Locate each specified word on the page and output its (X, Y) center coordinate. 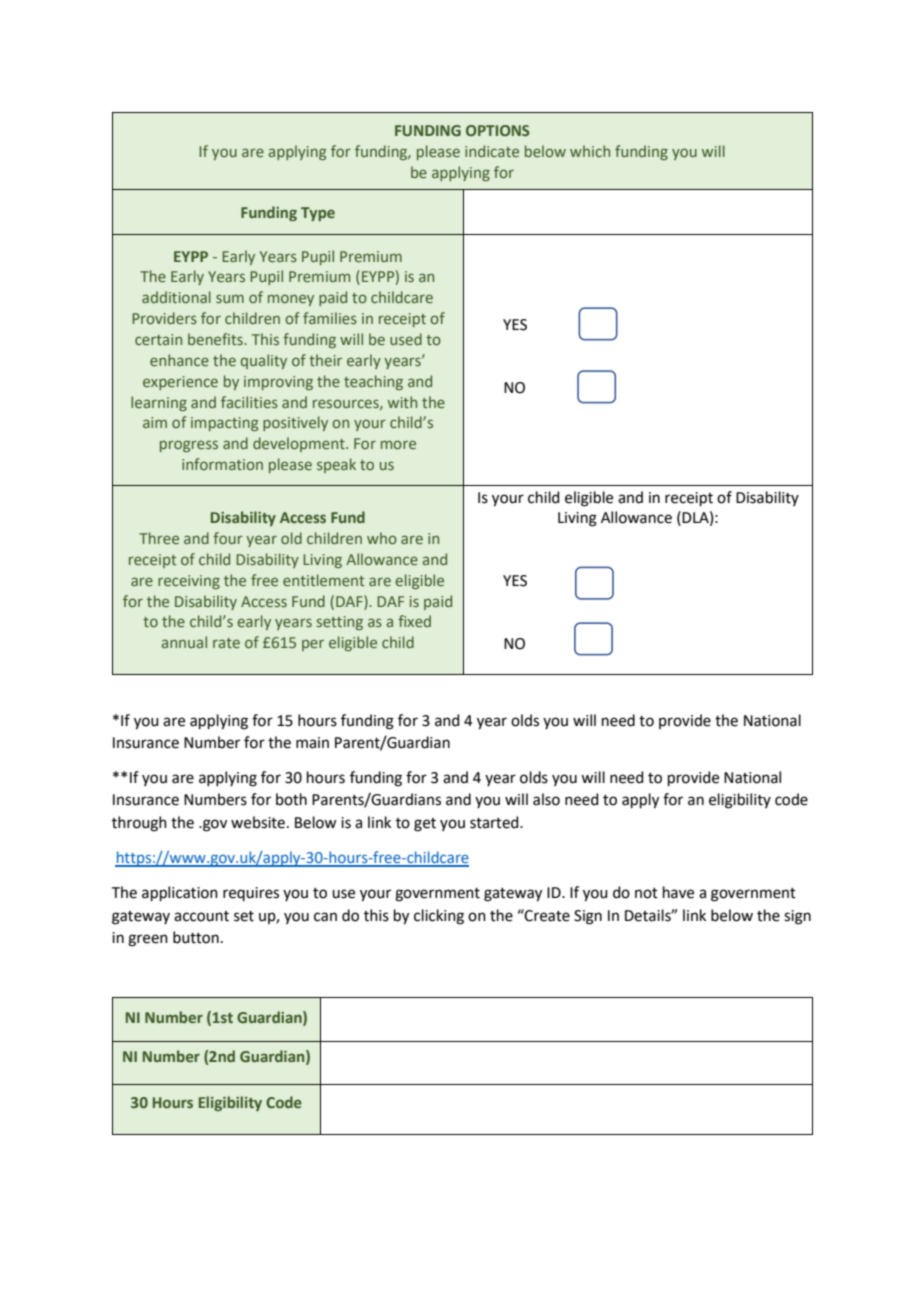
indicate (492, 151)
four (228, 538)
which (590, 151)
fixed (414, 621)
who (382, 538)
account (201, 916)
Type (318, 214)
